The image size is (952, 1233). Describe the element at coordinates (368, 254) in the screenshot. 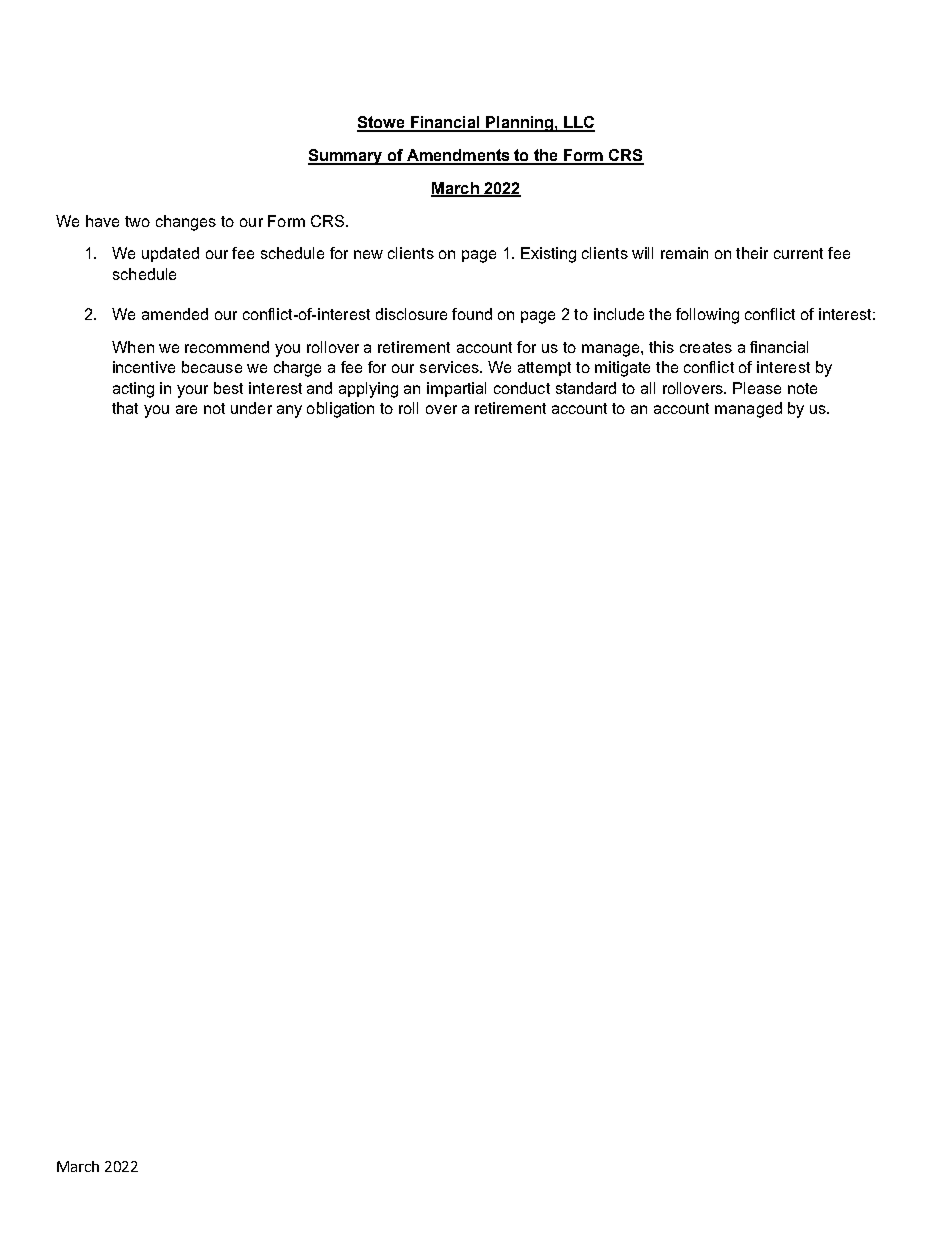

I see `new` at that location.
